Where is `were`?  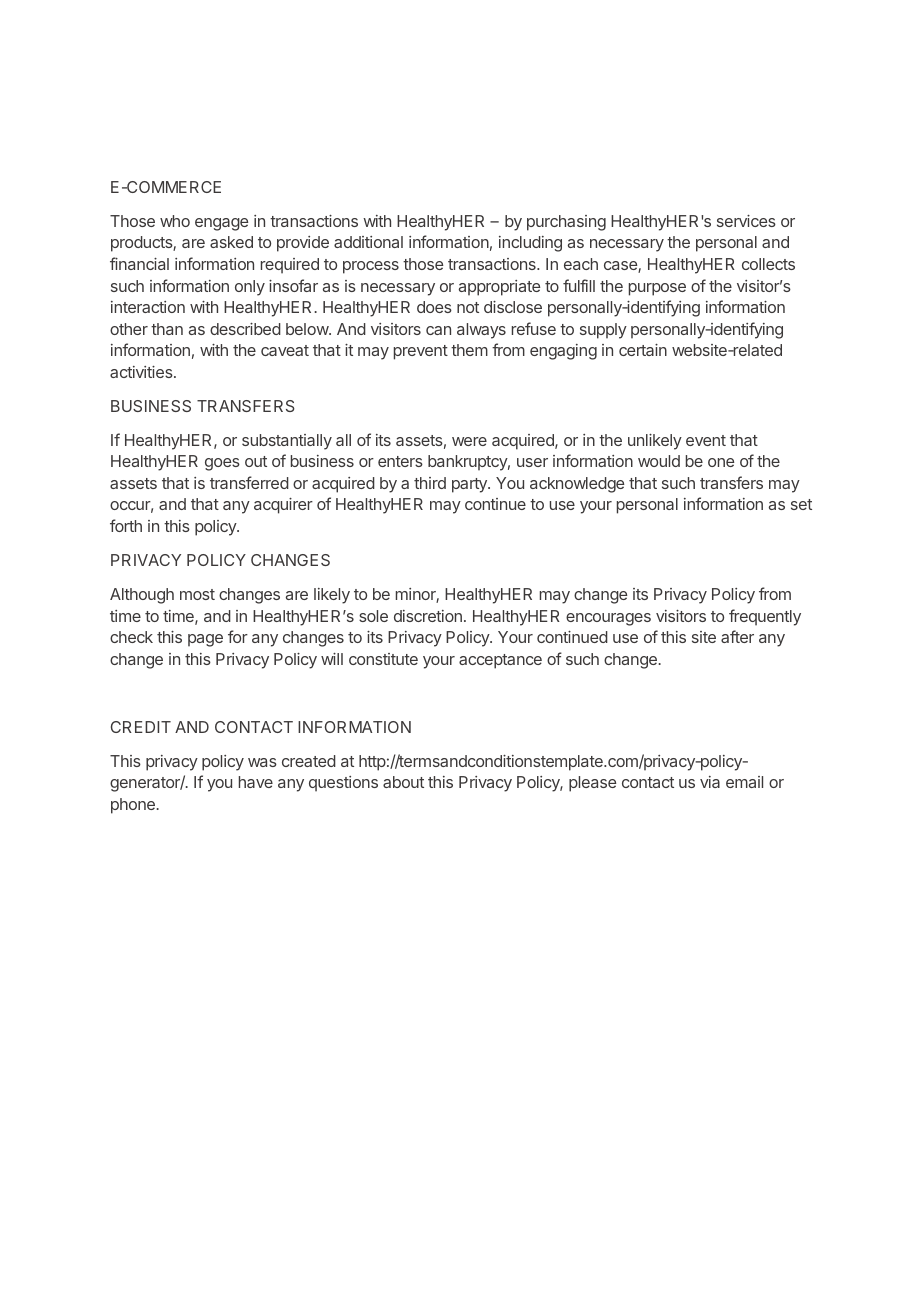
were is located at coordinates (469, 441).
